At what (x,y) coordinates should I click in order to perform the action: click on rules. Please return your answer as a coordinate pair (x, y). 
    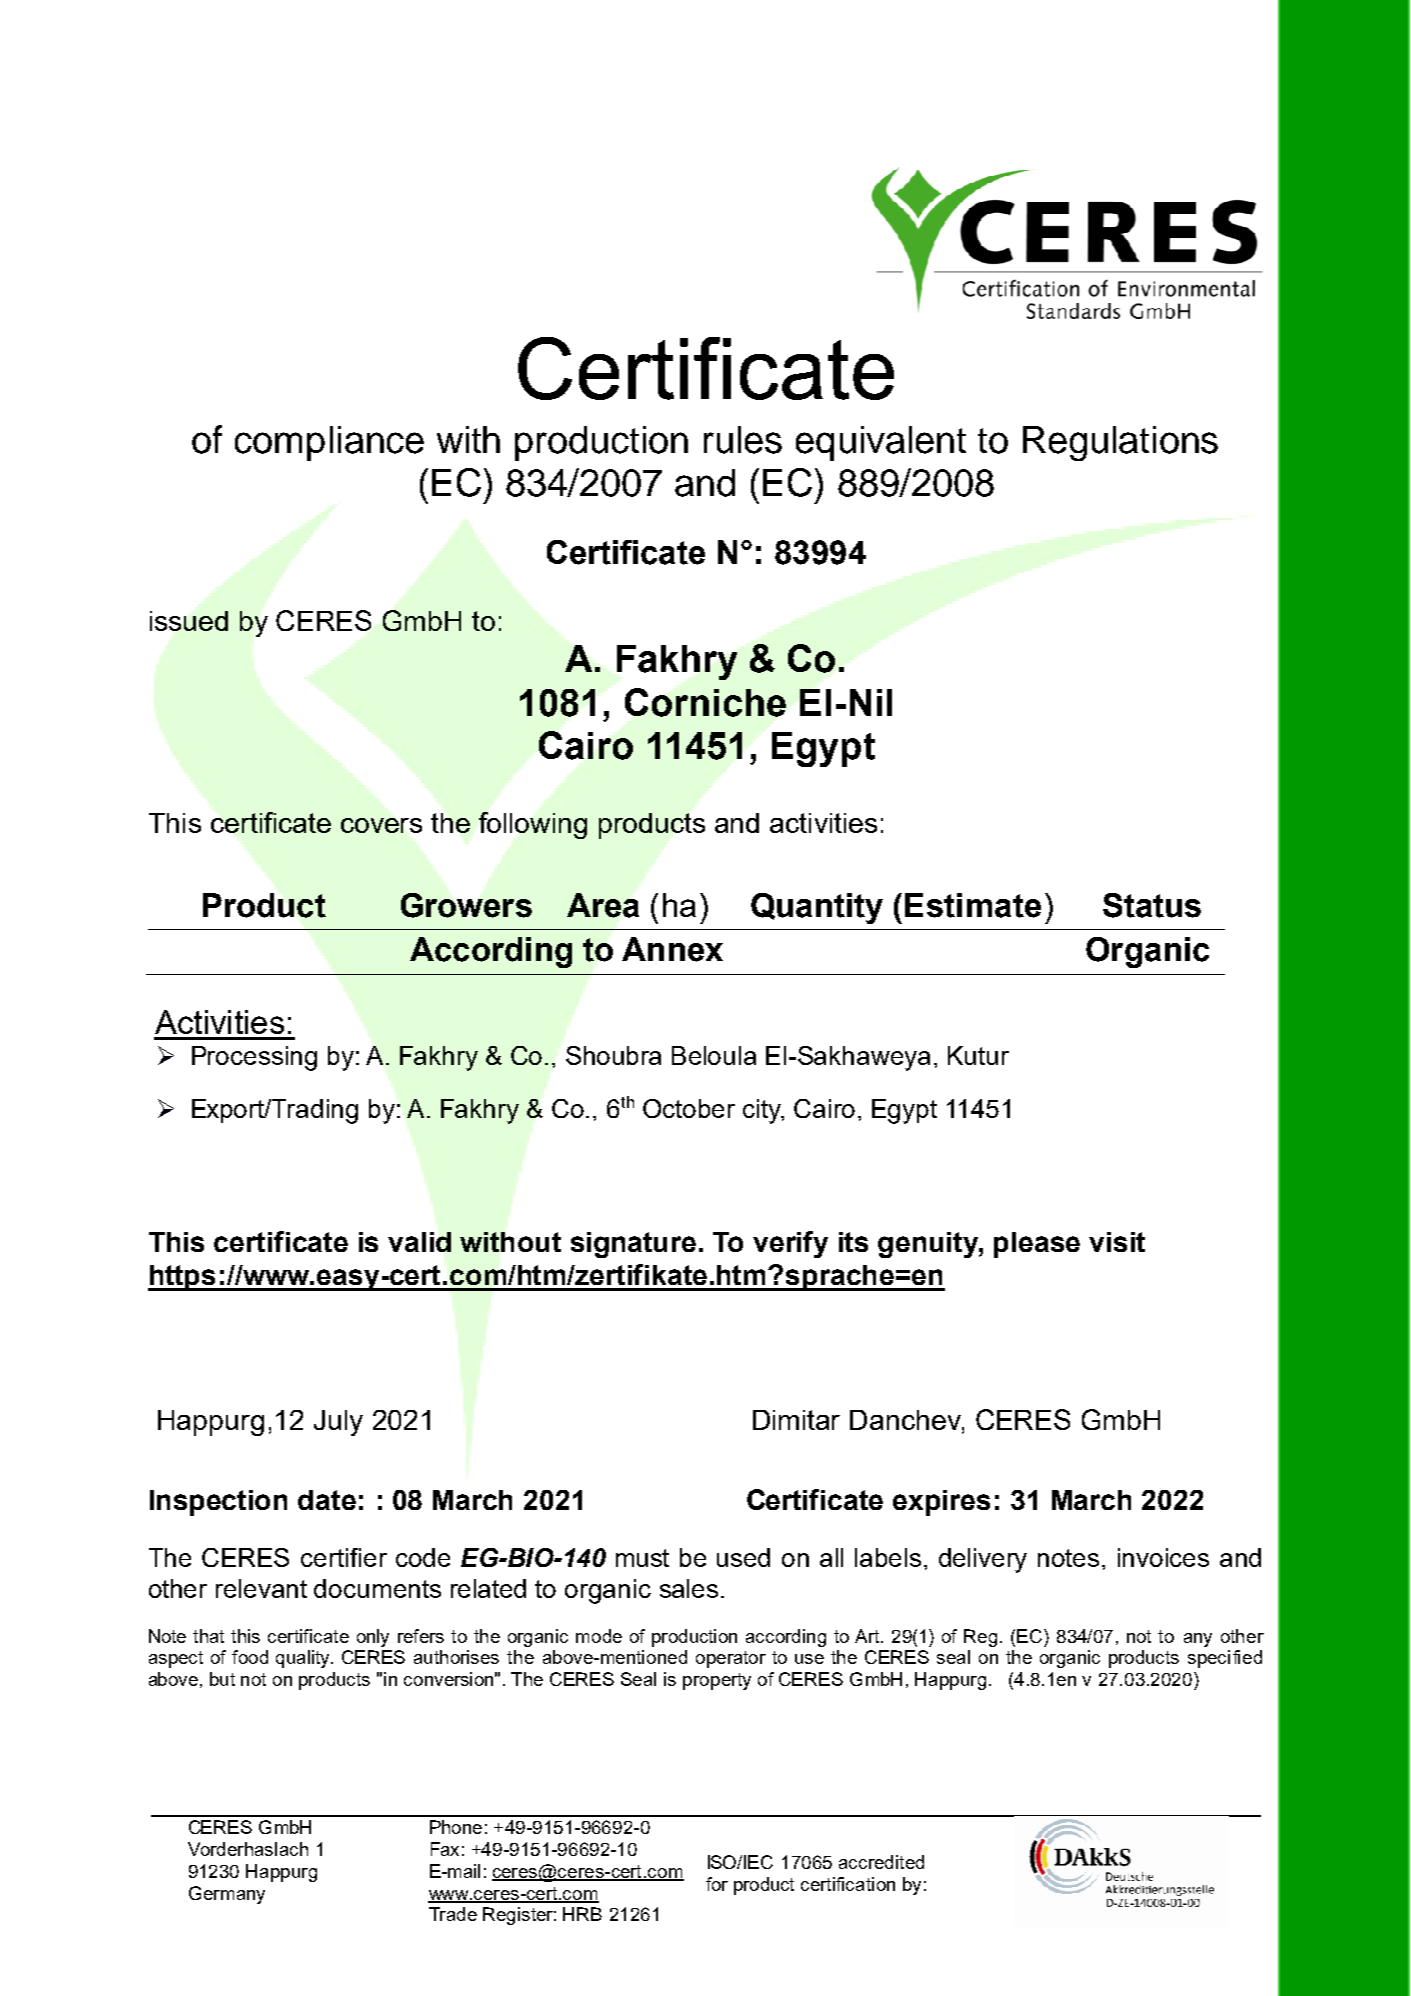
    Looking at the image, I should click on (743, 440).
